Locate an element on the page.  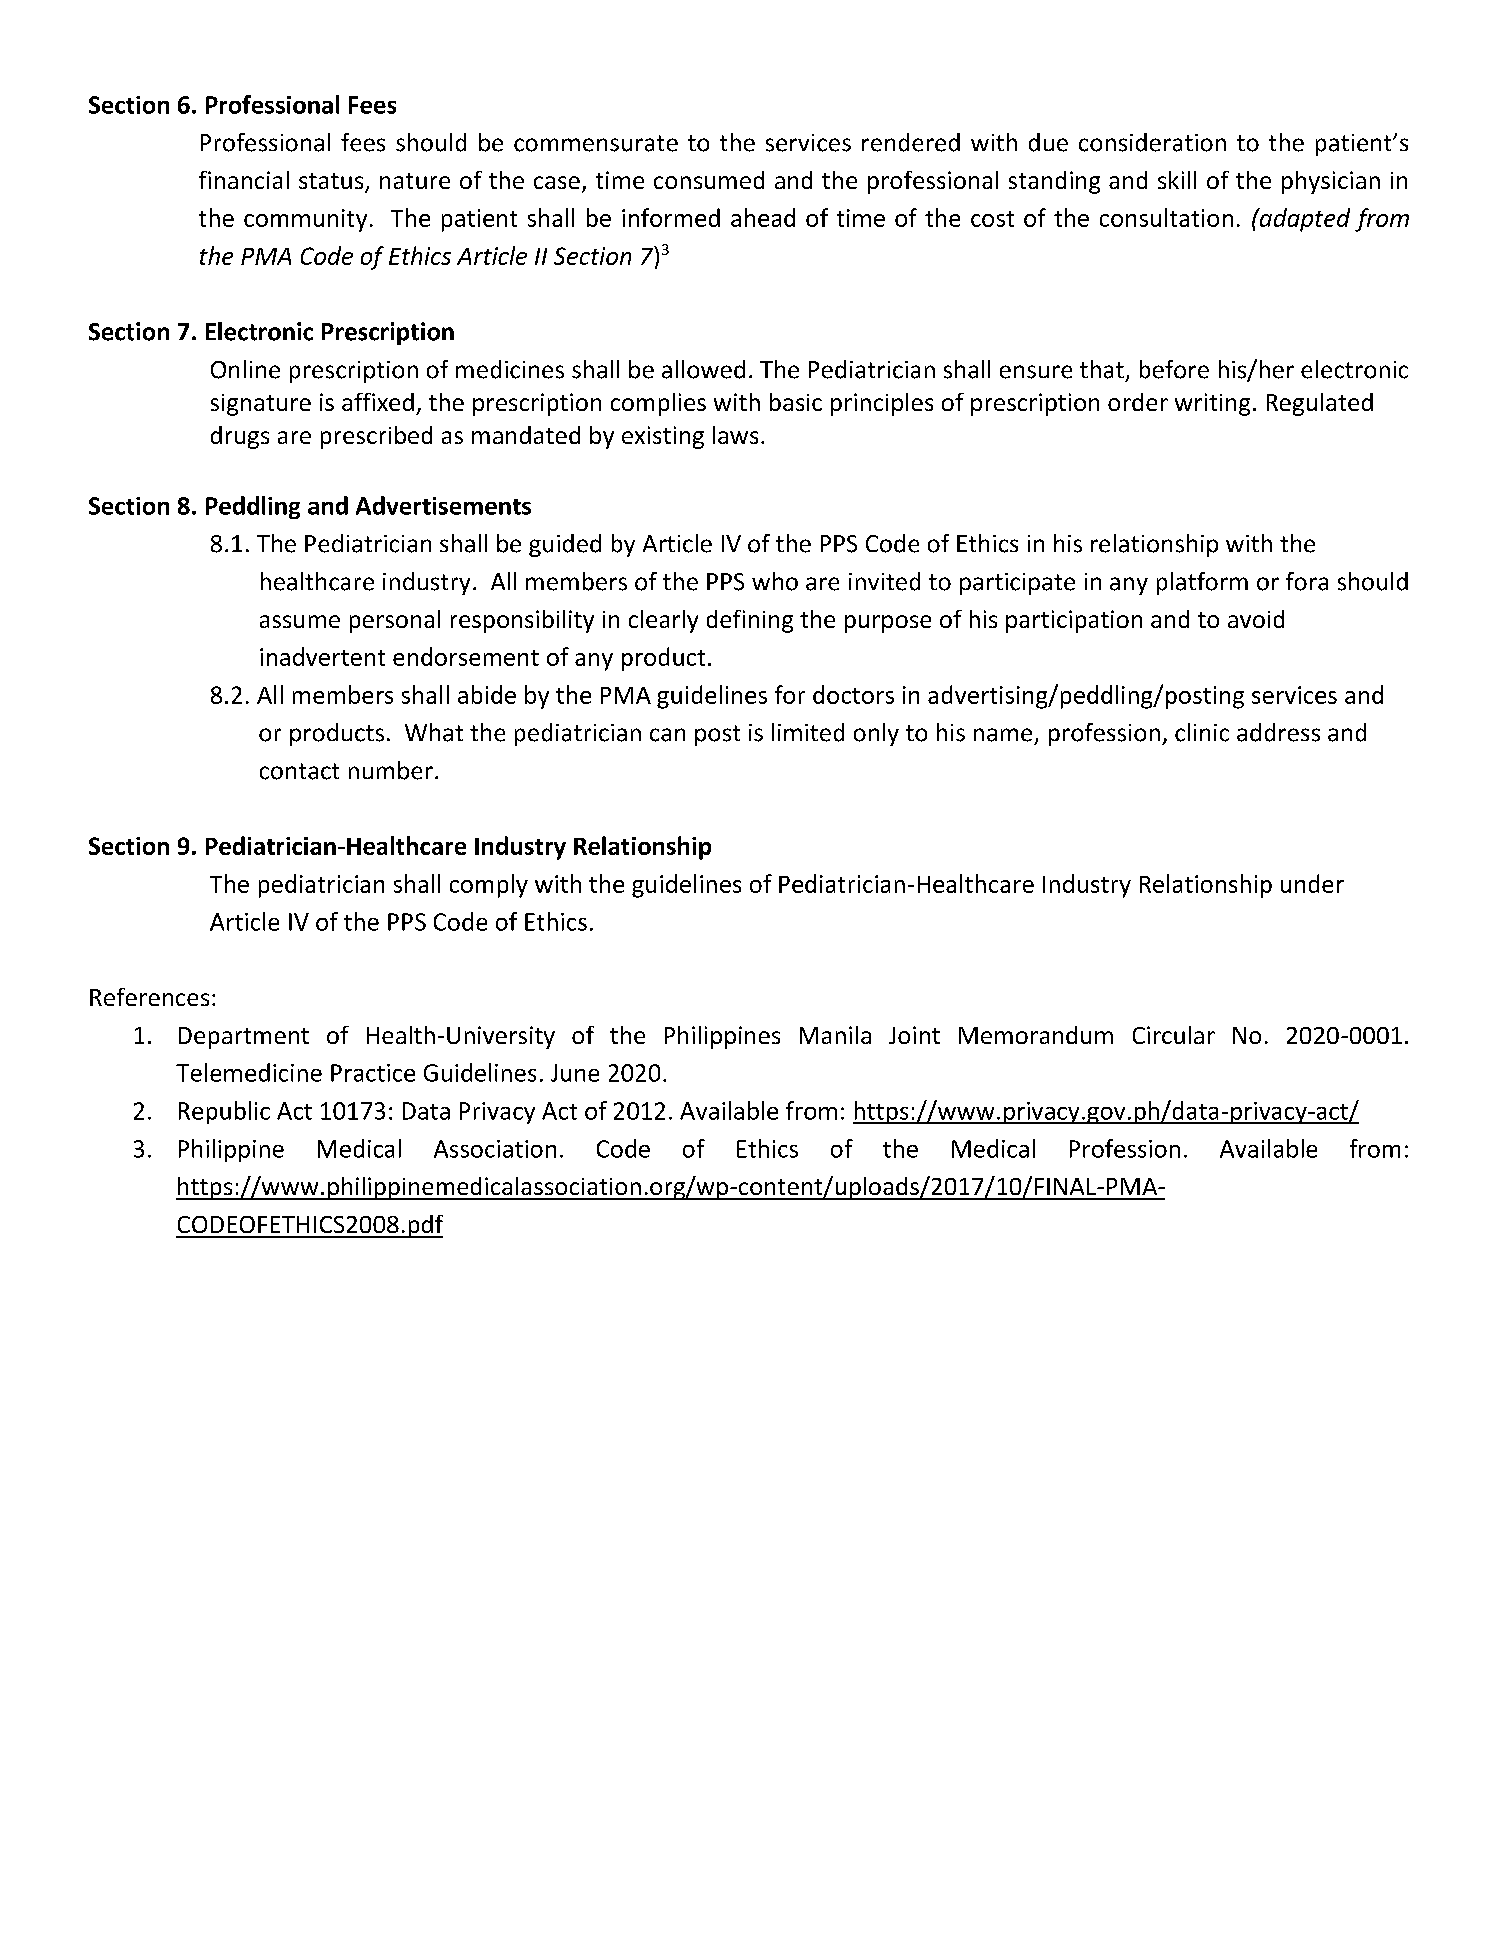
Manila is located at coordinates (835, 1035).
